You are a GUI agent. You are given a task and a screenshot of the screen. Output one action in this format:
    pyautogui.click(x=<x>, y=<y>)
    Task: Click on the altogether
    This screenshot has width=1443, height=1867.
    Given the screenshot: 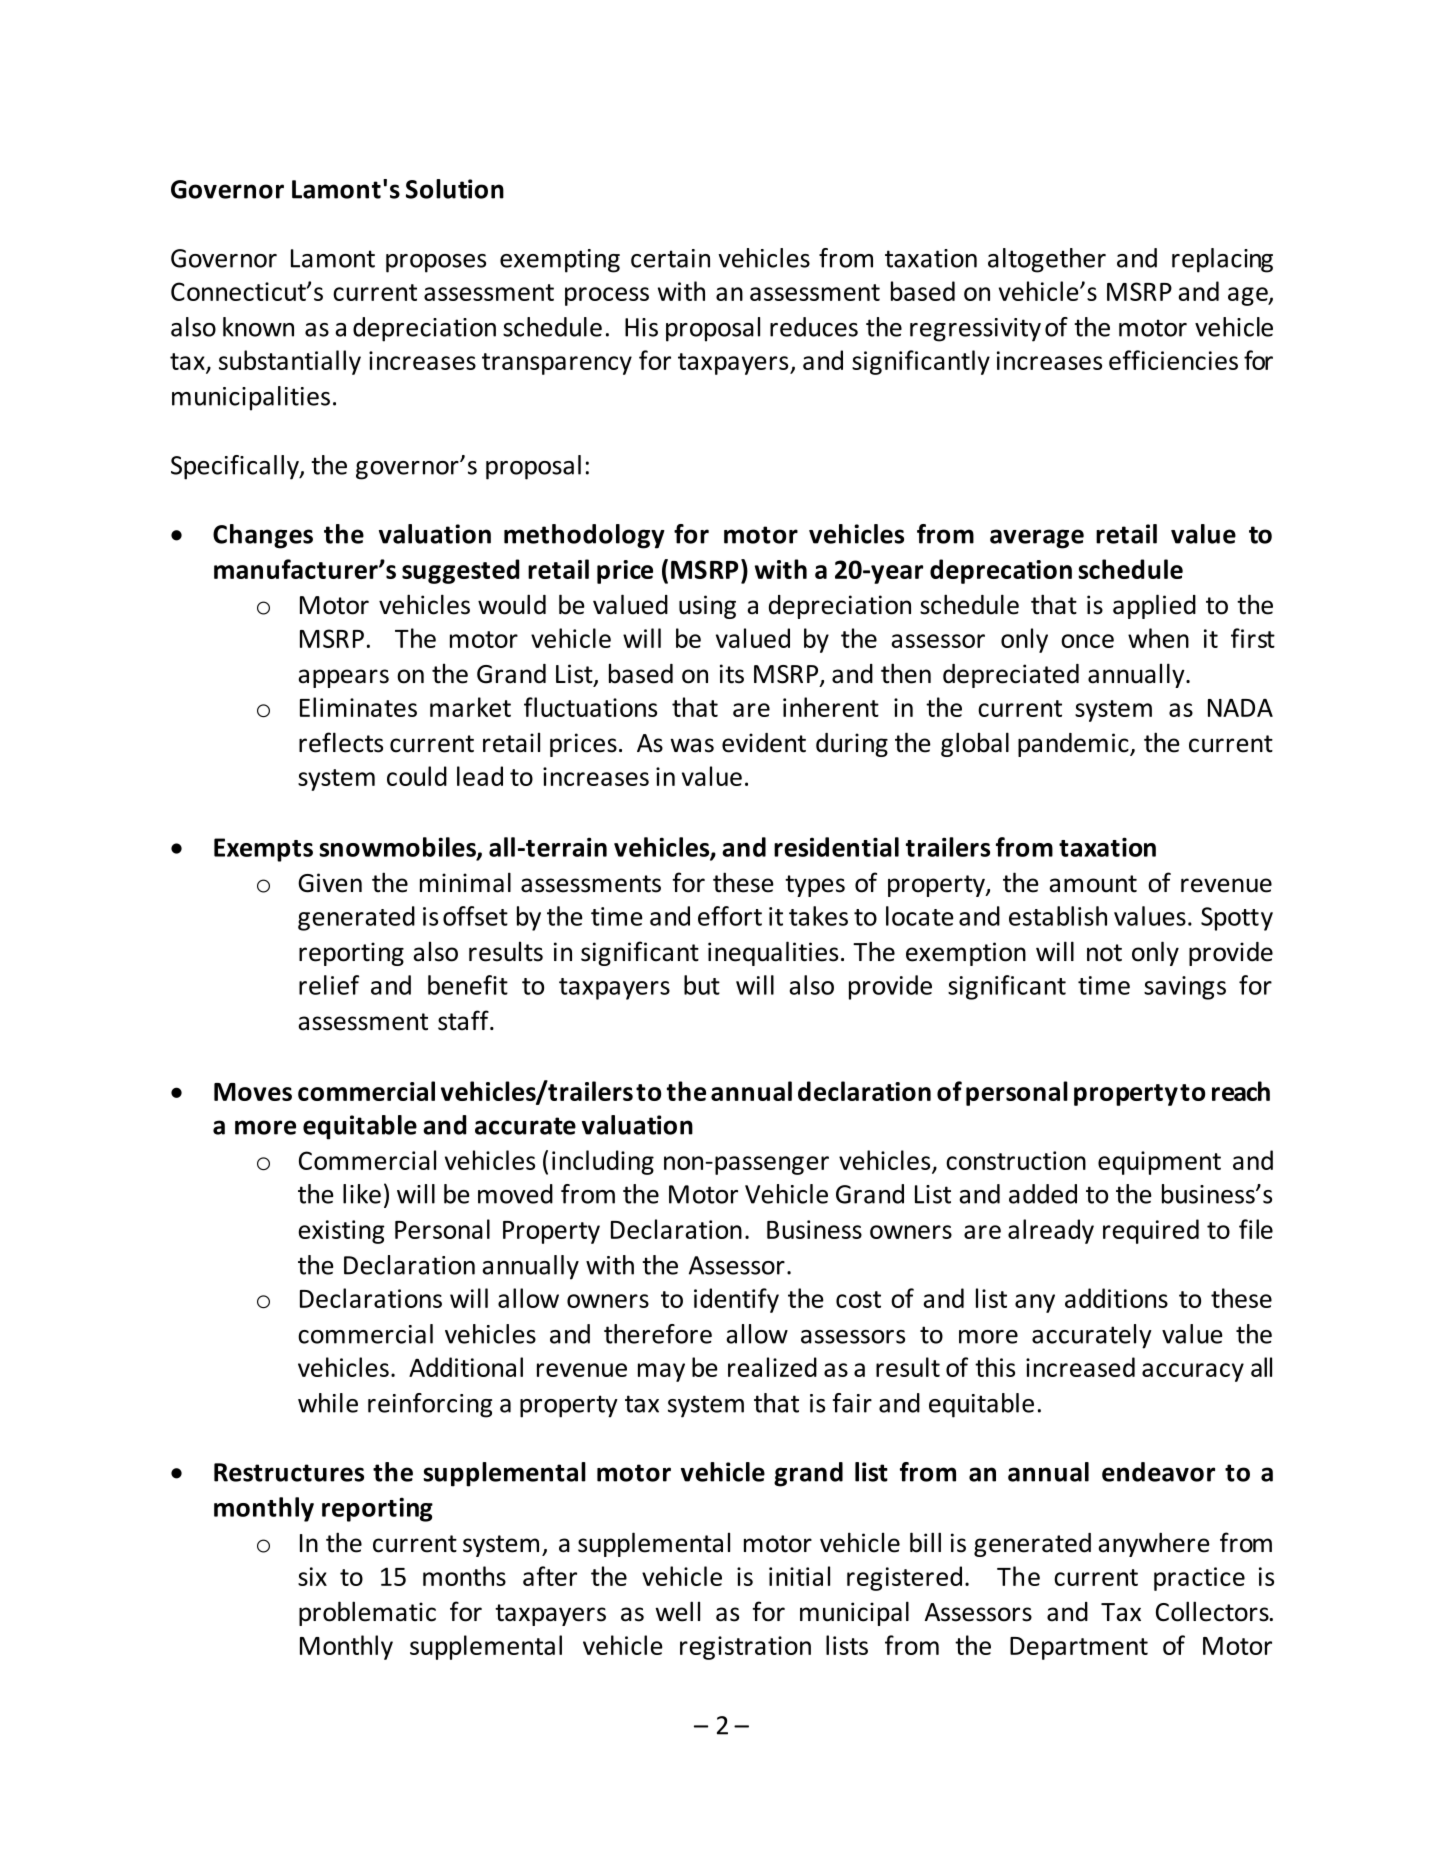 What is the action you would take?
    pyautogui.click(x=1047, y=260)
